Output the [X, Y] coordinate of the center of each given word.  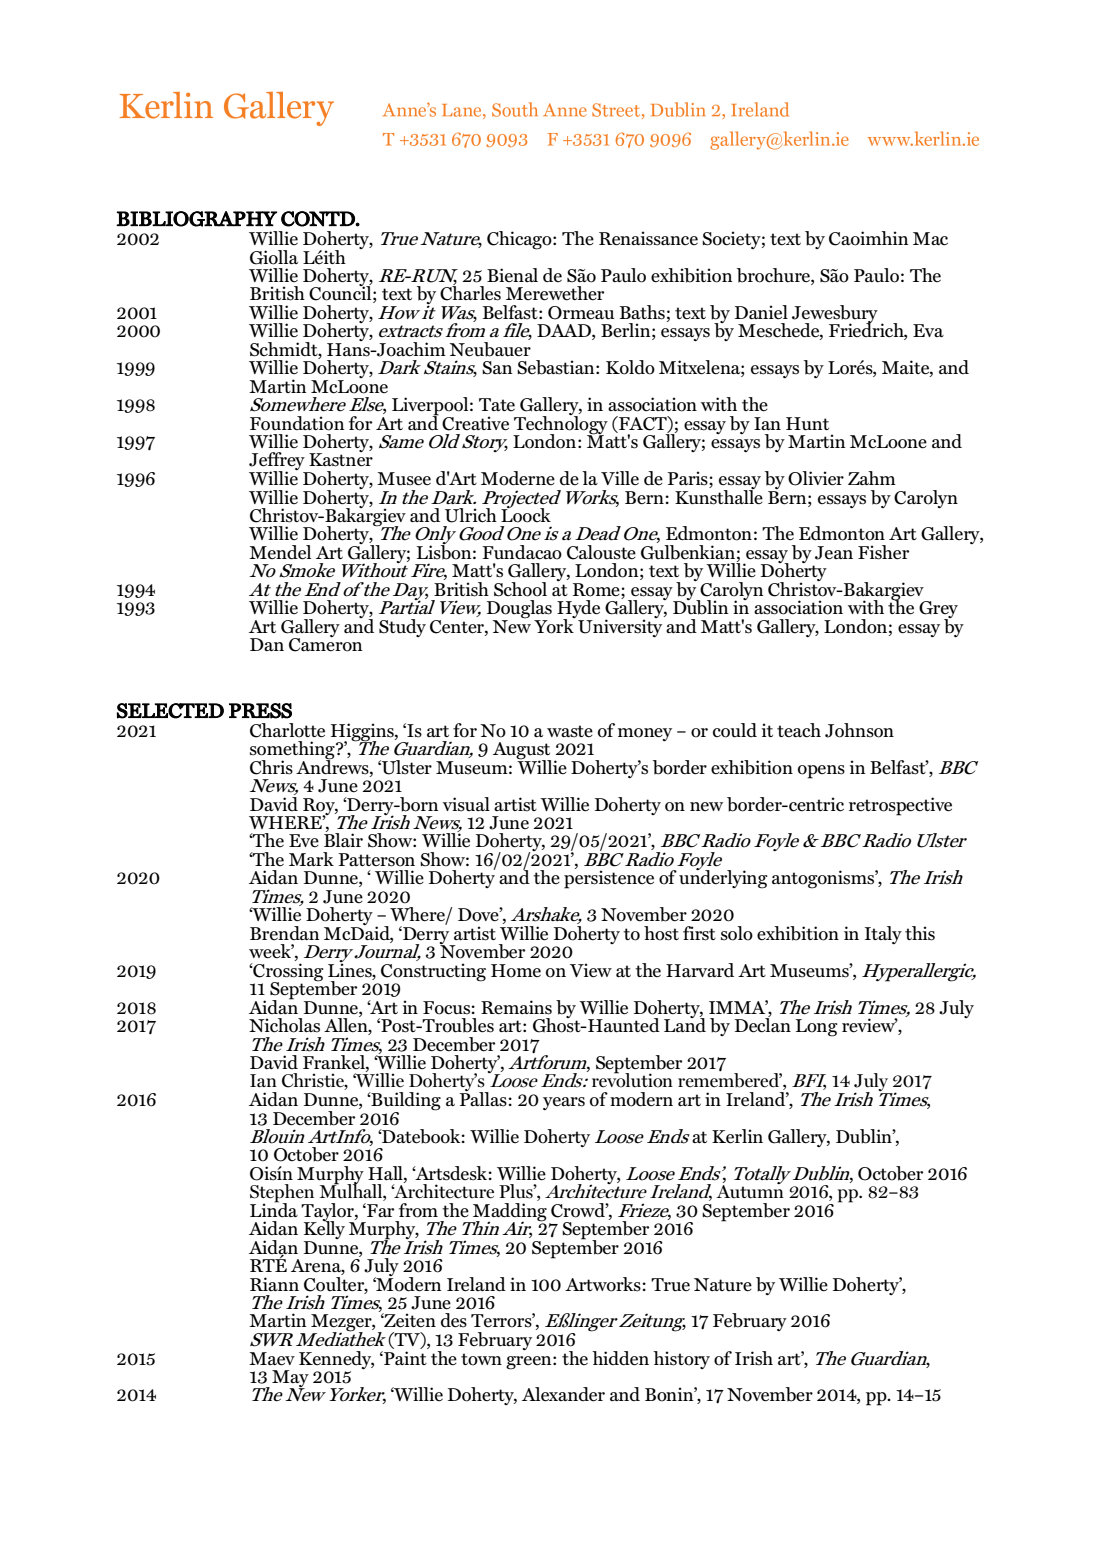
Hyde [578, 610]
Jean [834, 553]
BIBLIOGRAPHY [196, 219]
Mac [930, 239]
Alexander [563, 1394]
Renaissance [648, 238]
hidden [620, 1358]
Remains [516, 1007]
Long [817, 1028]
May [290, 1379]
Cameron [325, 644]
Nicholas [284, 1025]
